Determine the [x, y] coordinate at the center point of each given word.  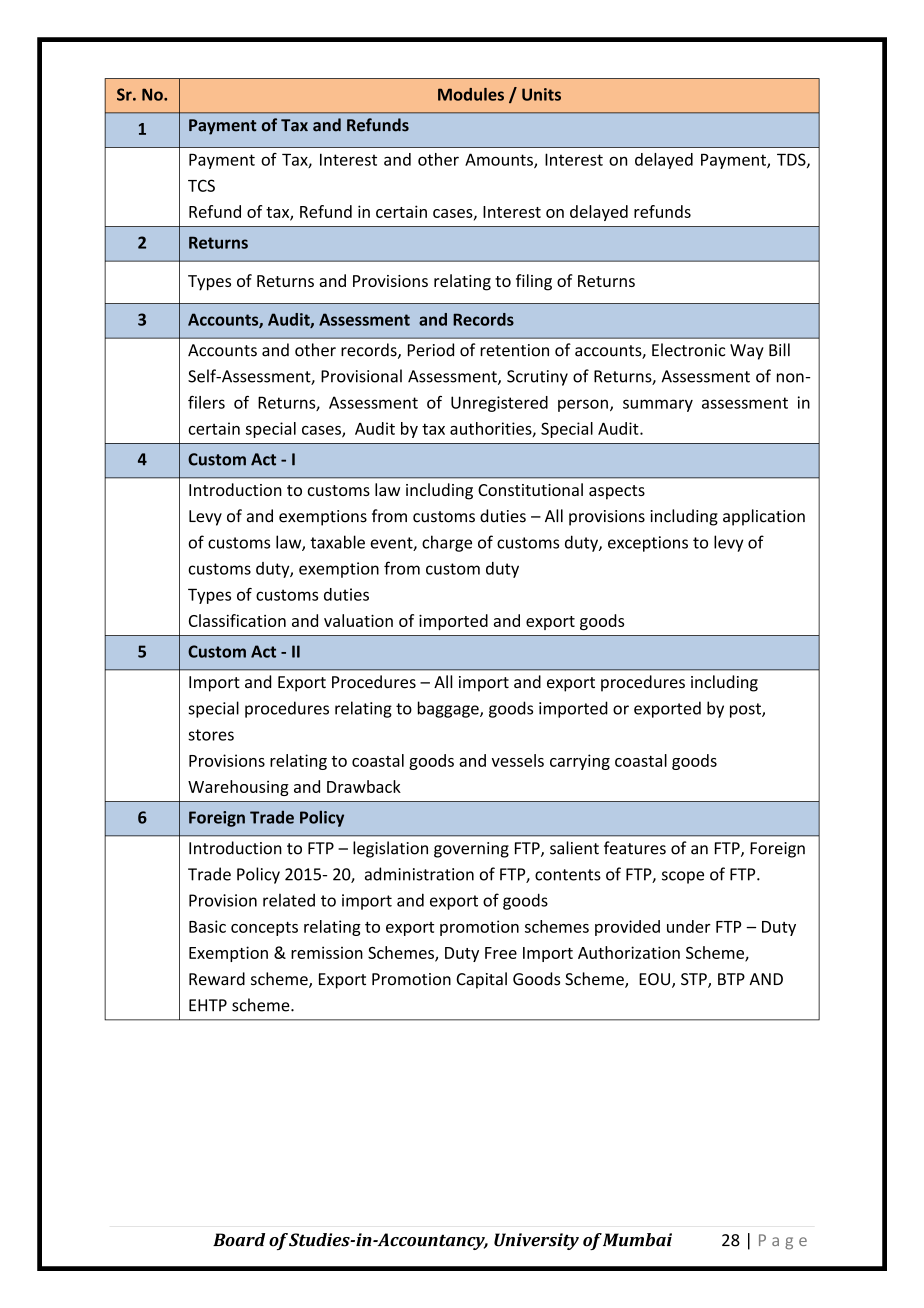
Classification [237, 620]
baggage [449, 709]
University [536, 1241]
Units [541, 94]
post [746, 710]
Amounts [500, 160]
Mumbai [637, 1240]
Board [239, 1240]
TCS [201, 185]
